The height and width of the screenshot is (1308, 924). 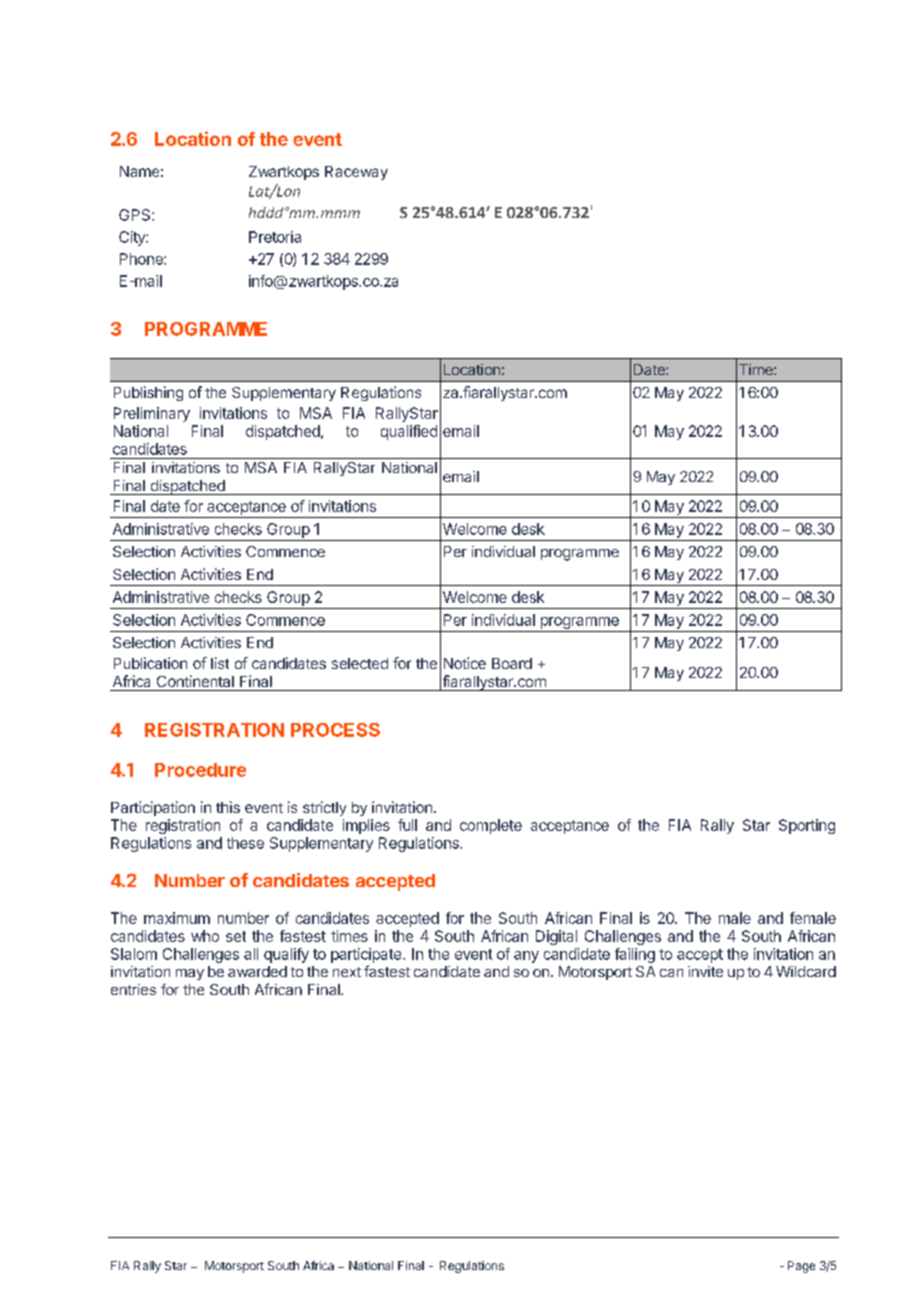 I want to click on awarded, so click(x=257, y=971).
